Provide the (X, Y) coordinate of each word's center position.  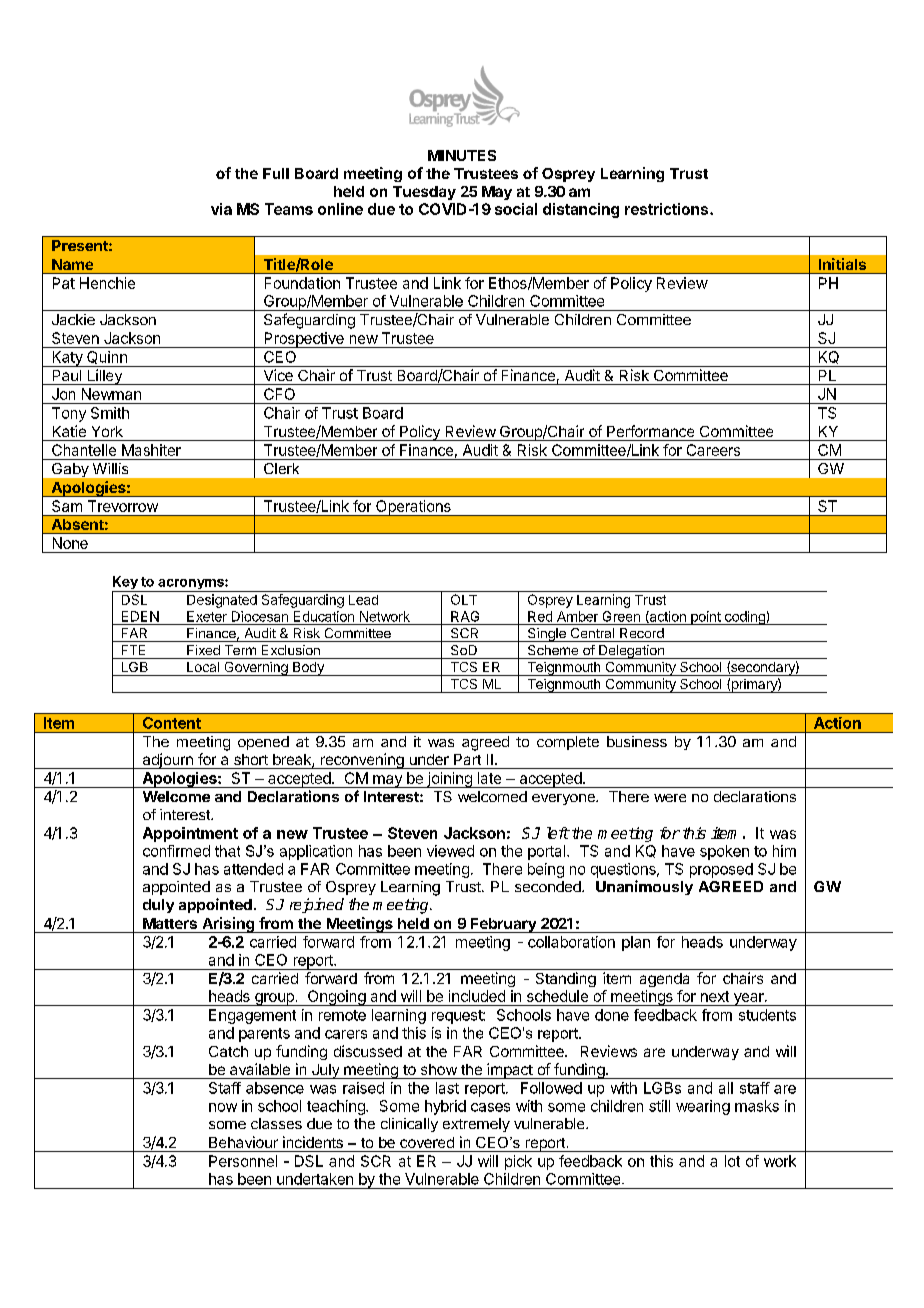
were (670, 798)
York (107, 431)
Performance (650, 431)
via (221, 209)
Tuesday (424, 193)
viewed (450, 851)
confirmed (176, 851)
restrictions (668, 209)
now (223, 1107)
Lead (363, 600)
